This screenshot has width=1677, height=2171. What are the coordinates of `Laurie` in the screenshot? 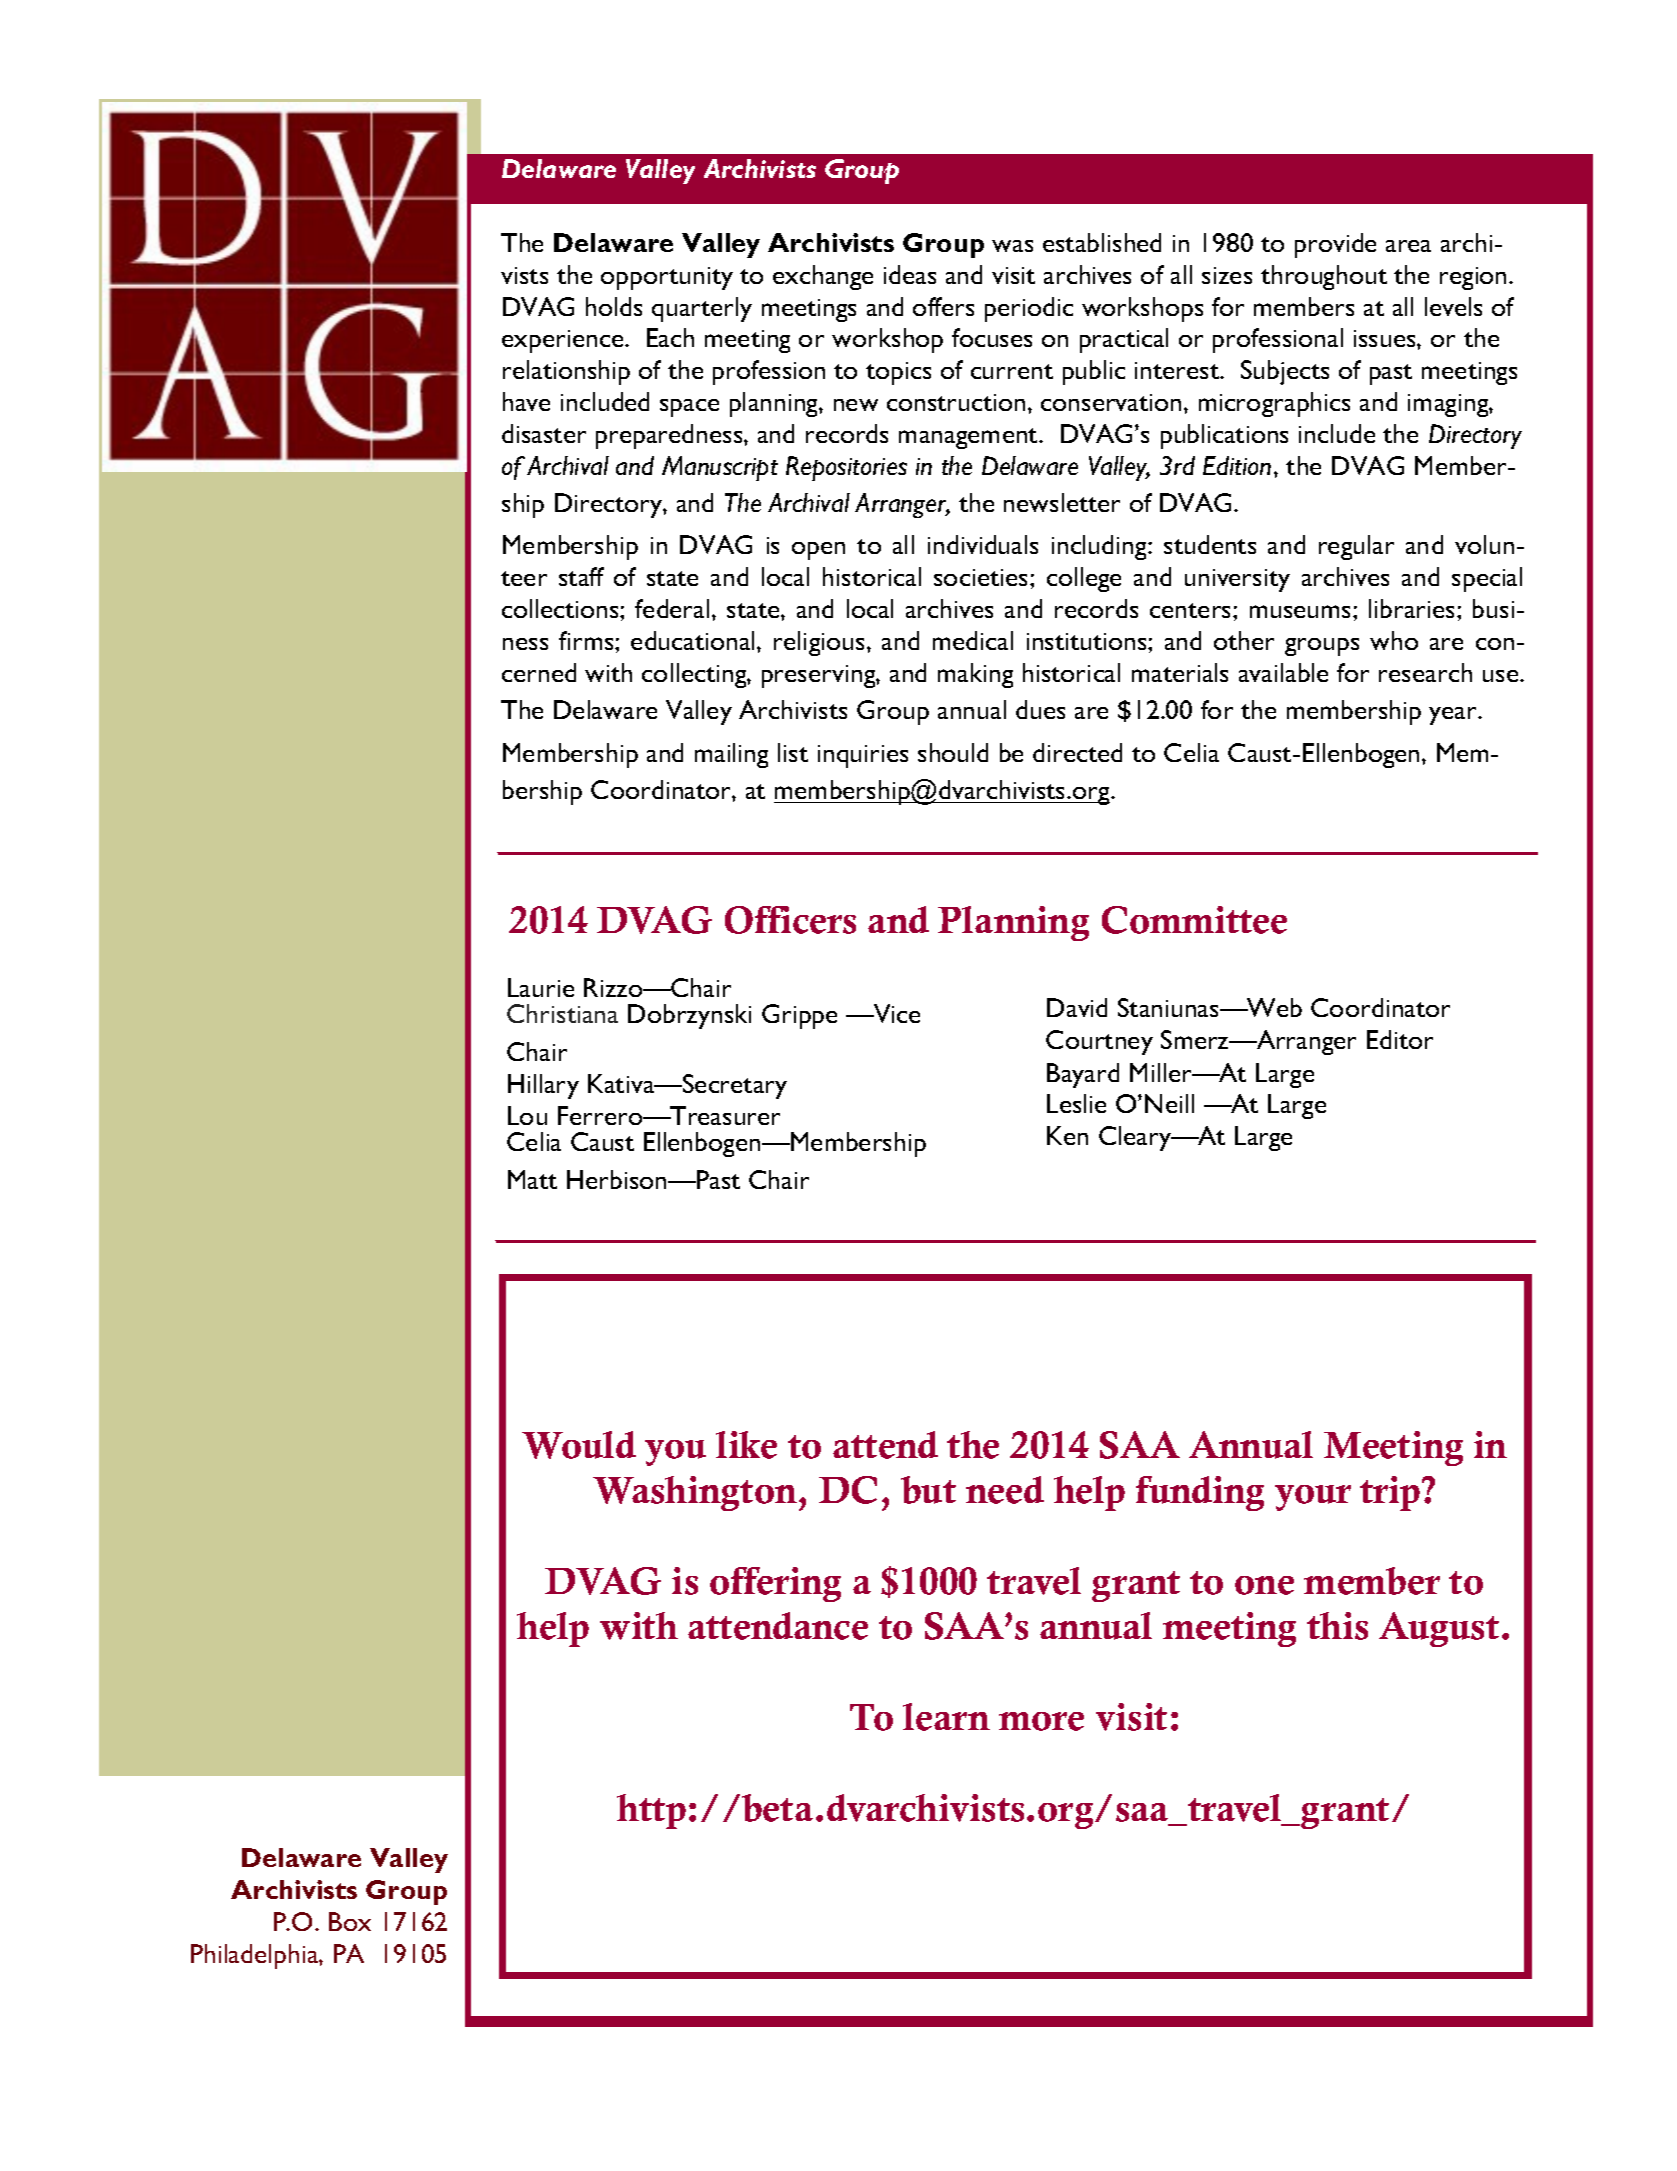 It's located at (541, 987).
